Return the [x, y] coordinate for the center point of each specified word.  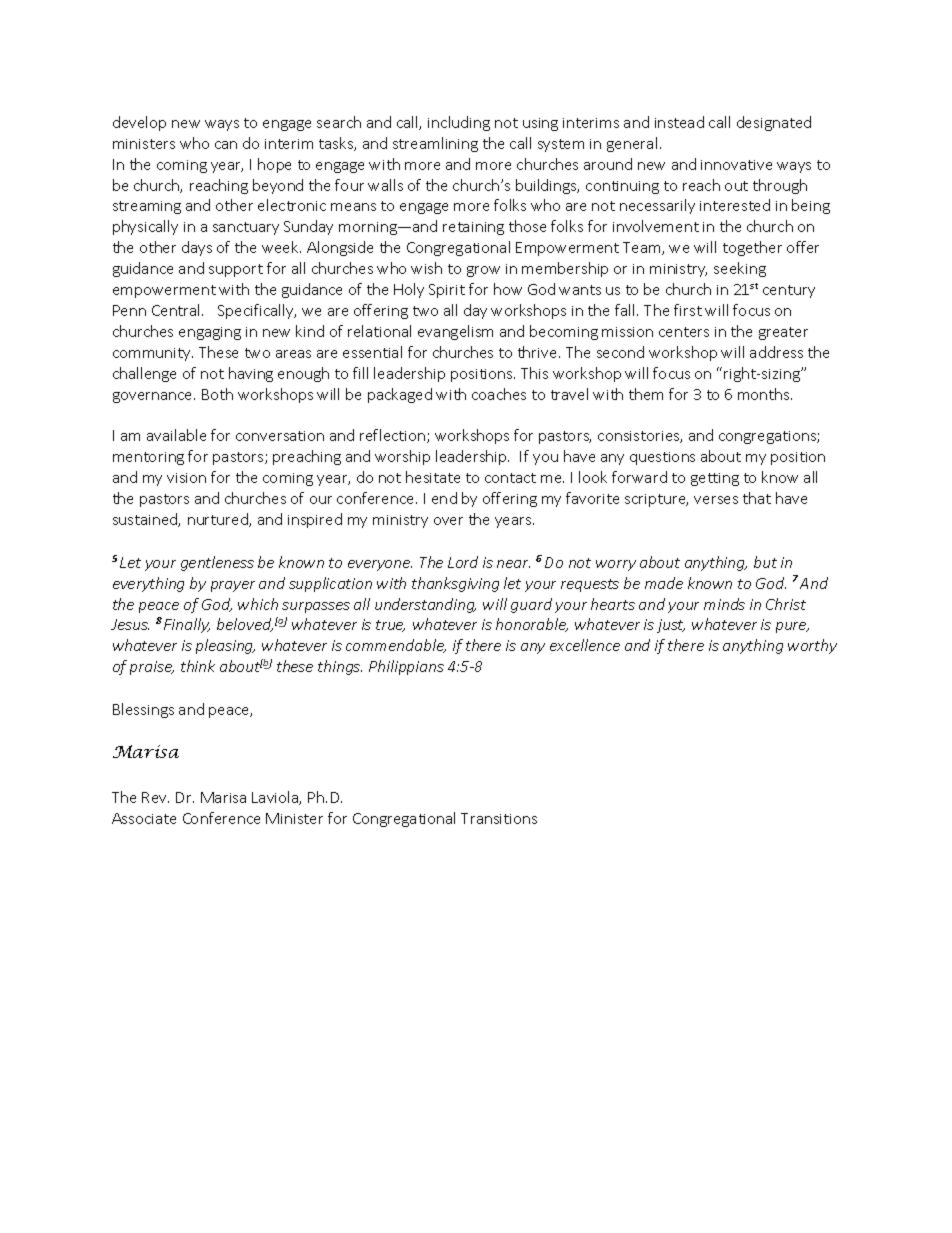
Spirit [447, 291]
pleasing [225, 646]
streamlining [435, 144]
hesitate [433, 477]
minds [724, 604]
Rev [155, 797]
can [226, 145]
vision [186, 478]
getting [715, 479]
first [688, 310]
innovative [736, 165]
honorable [532, 625]
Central [177, 310]
